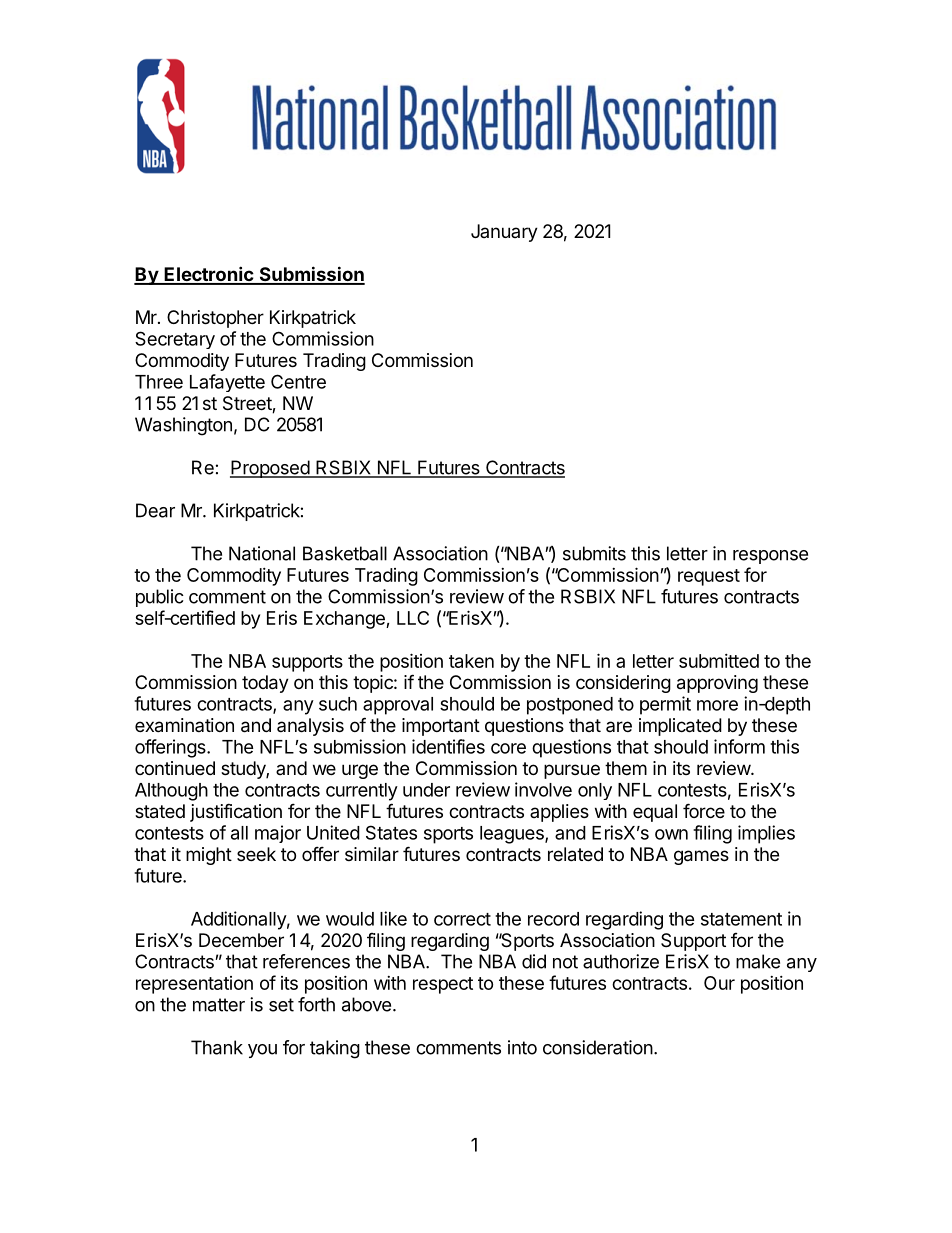  Describe the element at coordinates (504, 233) in the screenshot. I see `January` at that location.
